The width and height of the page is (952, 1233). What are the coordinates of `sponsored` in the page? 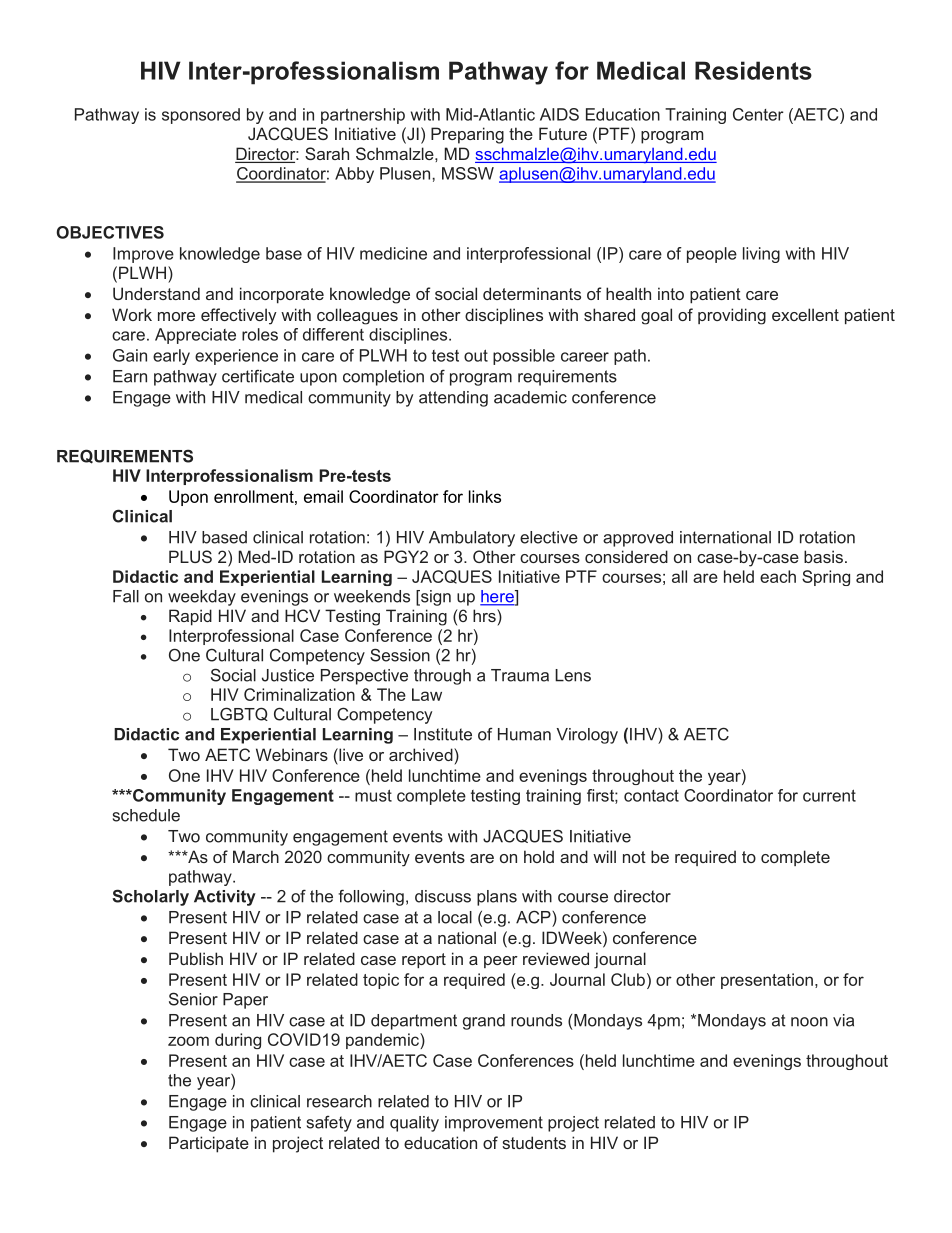 It's located at (201, 116).
